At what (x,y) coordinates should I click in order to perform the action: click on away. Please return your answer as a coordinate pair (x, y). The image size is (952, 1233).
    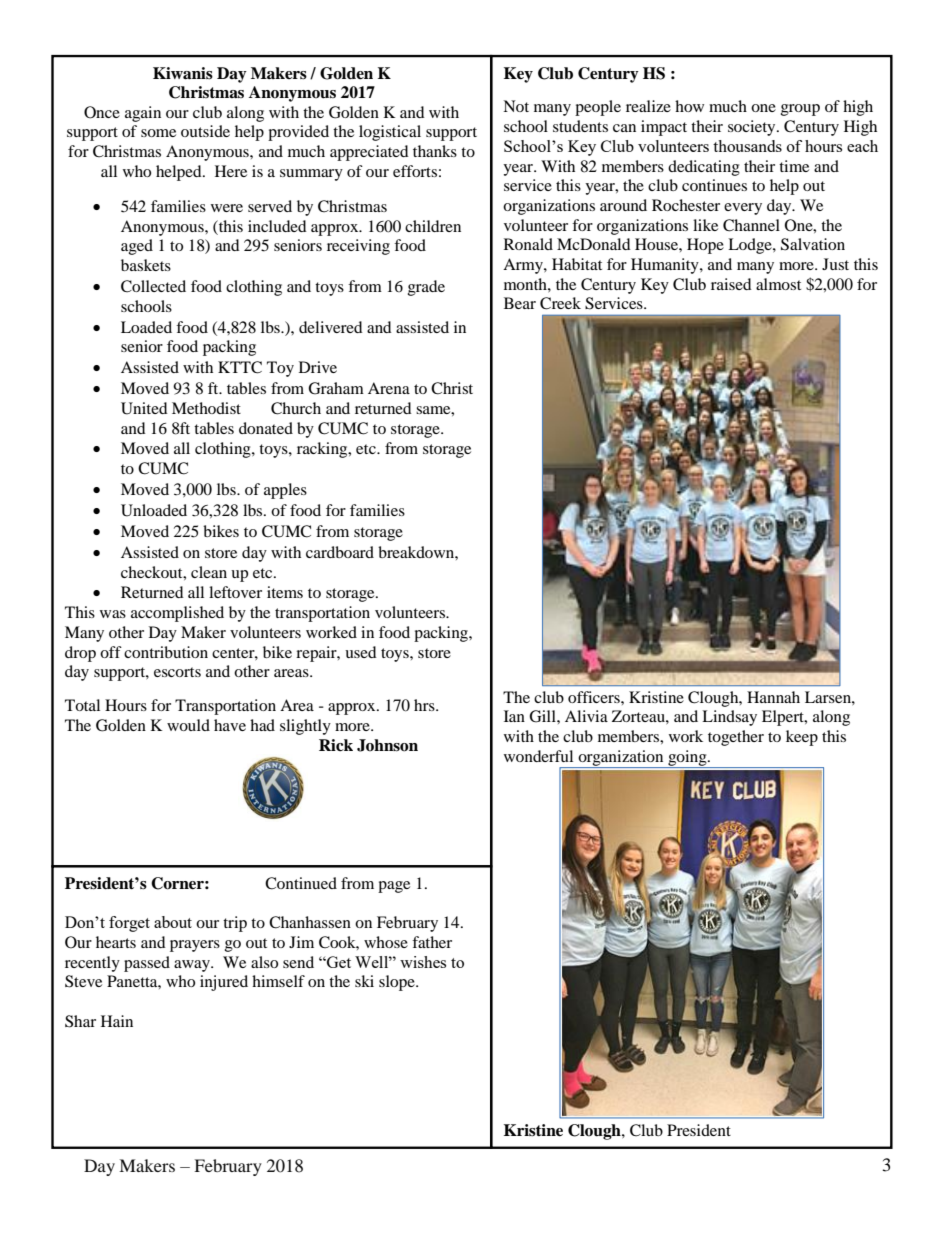
    Looking at the image, I should click on (193, 966).
